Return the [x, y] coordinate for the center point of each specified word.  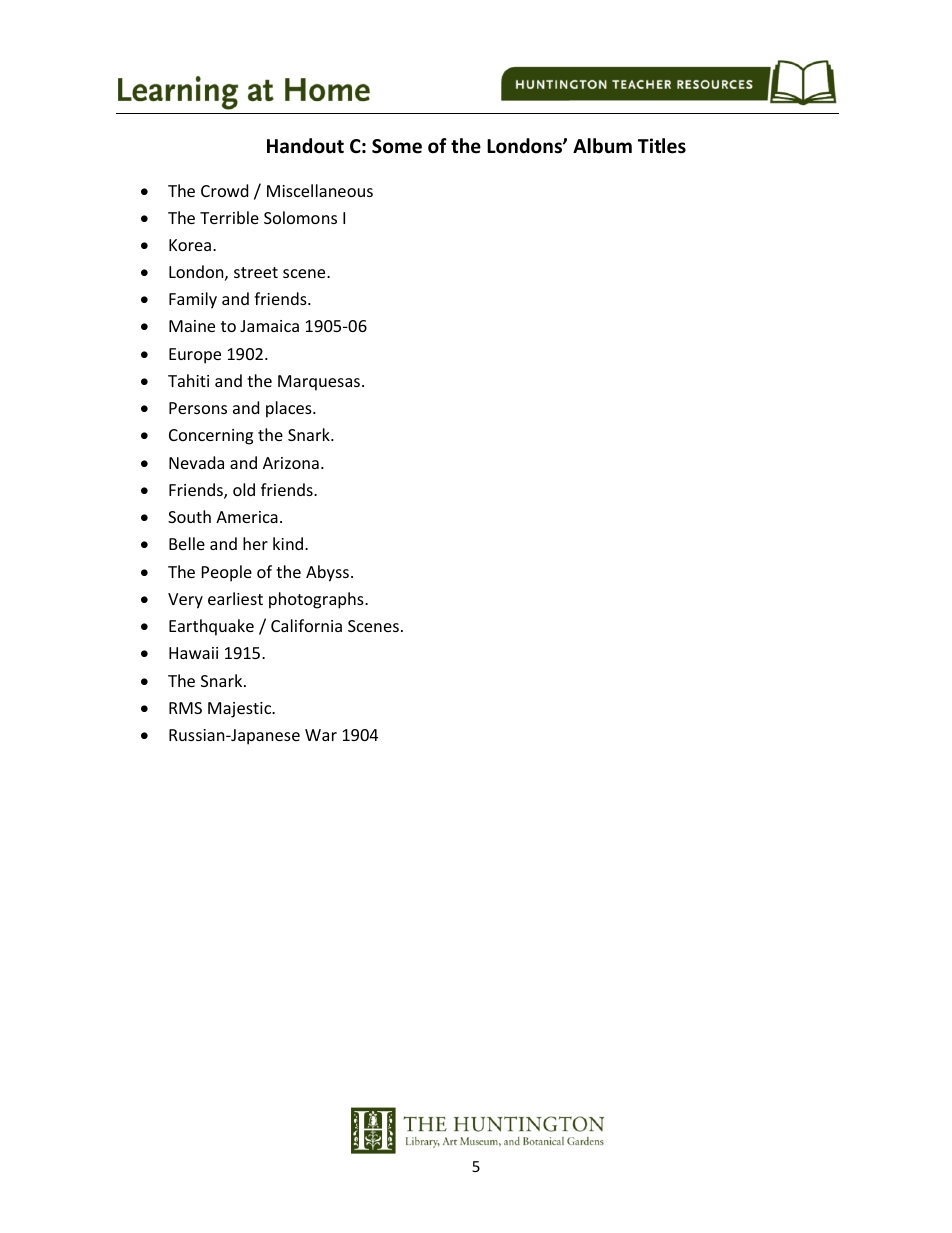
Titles [662, 146]
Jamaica [269, 326]
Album [602, 146]
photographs [317, 600]
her [255, 543]
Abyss [329, 573]
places [290, 409]
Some [397, 146]
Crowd [224, 190]
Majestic [241, 710]
